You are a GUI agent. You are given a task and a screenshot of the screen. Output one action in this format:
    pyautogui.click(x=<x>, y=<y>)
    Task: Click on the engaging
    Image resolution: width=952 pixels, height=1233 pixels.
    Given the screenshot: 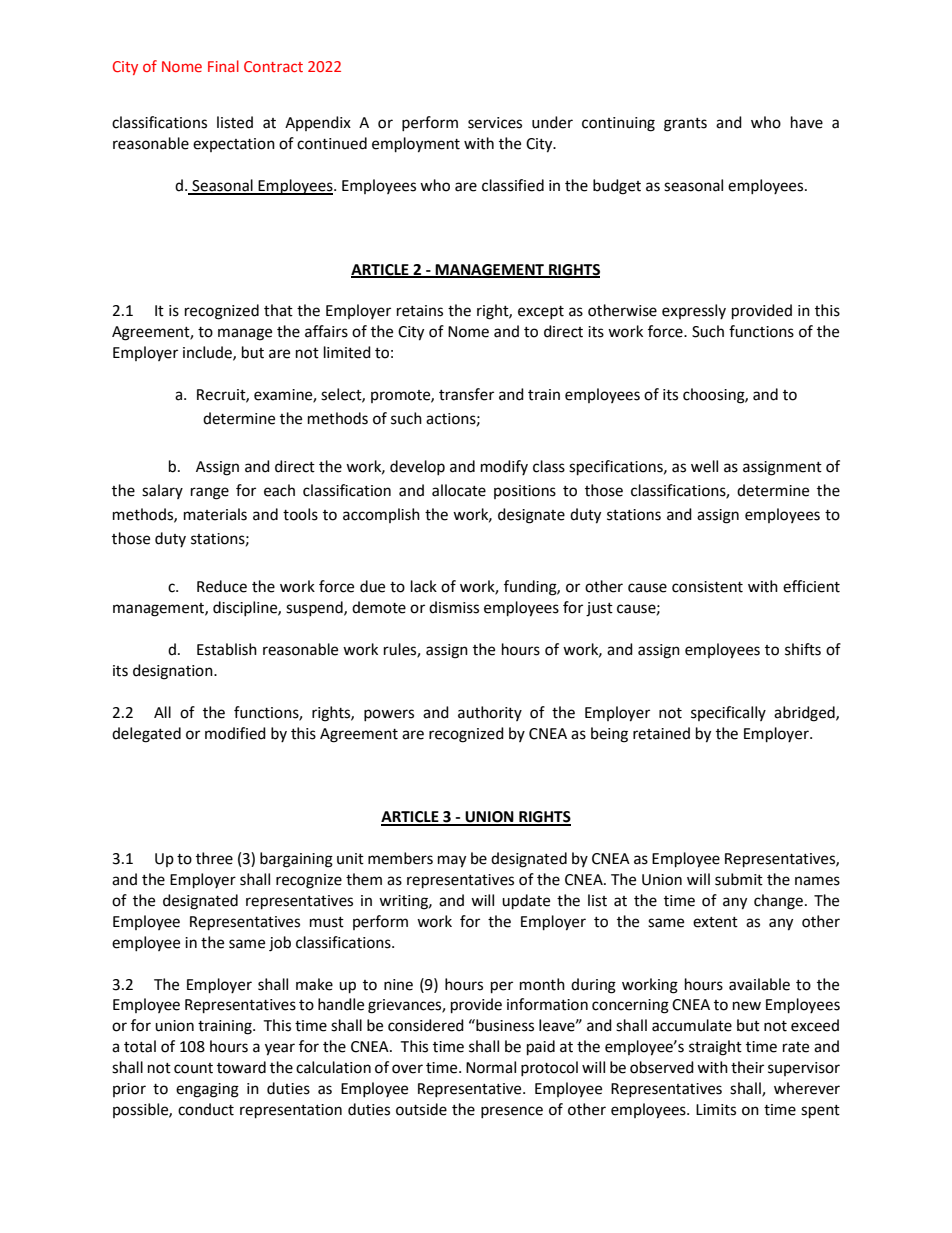 What is the action you would take?
    pyautogui.click(x=207, y=1090)
